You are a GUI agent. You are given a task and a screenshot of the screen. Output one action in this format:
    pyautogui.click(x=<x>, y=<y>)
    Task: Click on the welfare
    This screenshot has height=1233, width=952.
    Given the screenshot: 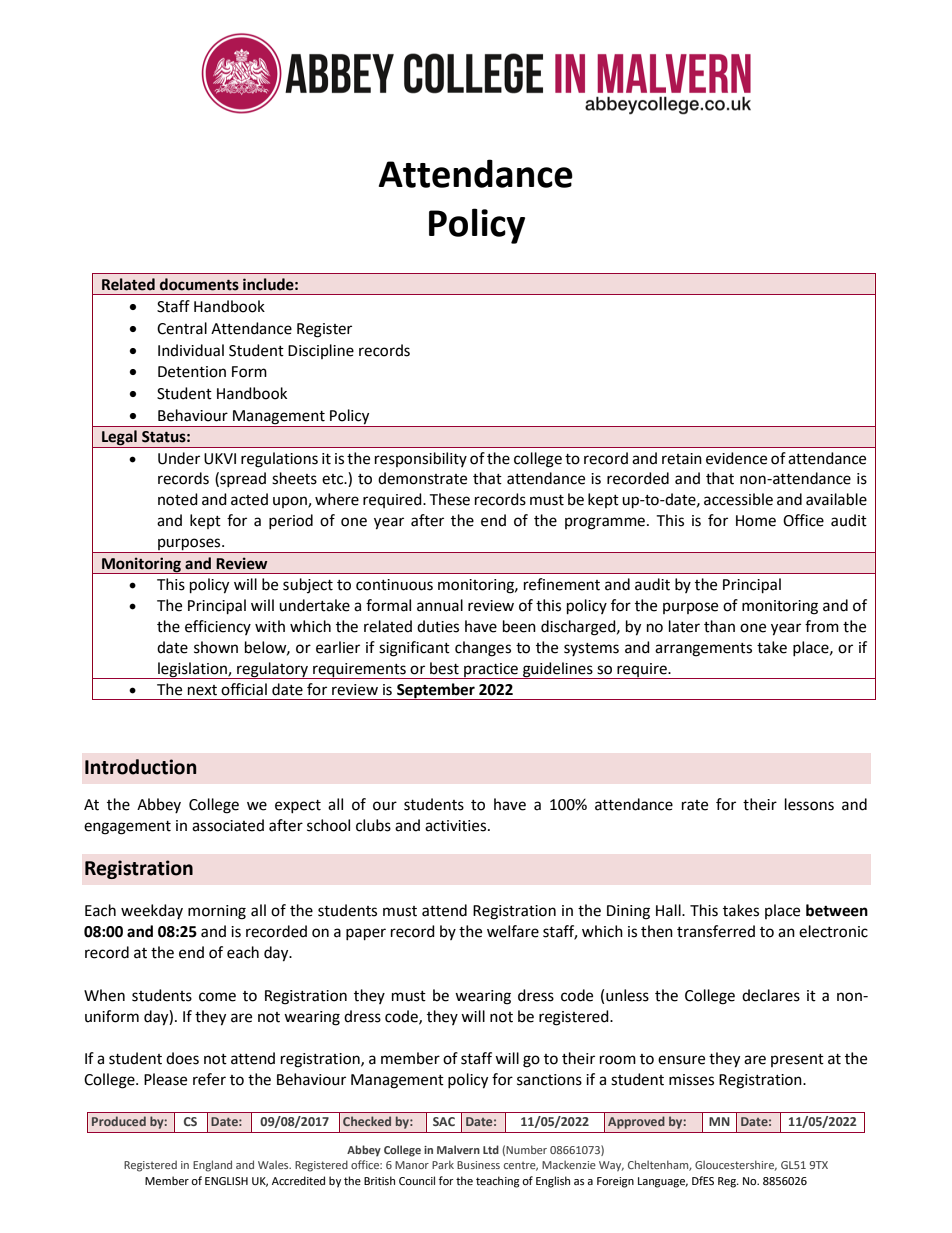 What is the action you would take?
    pyautogui.click(x=513, y=931)
